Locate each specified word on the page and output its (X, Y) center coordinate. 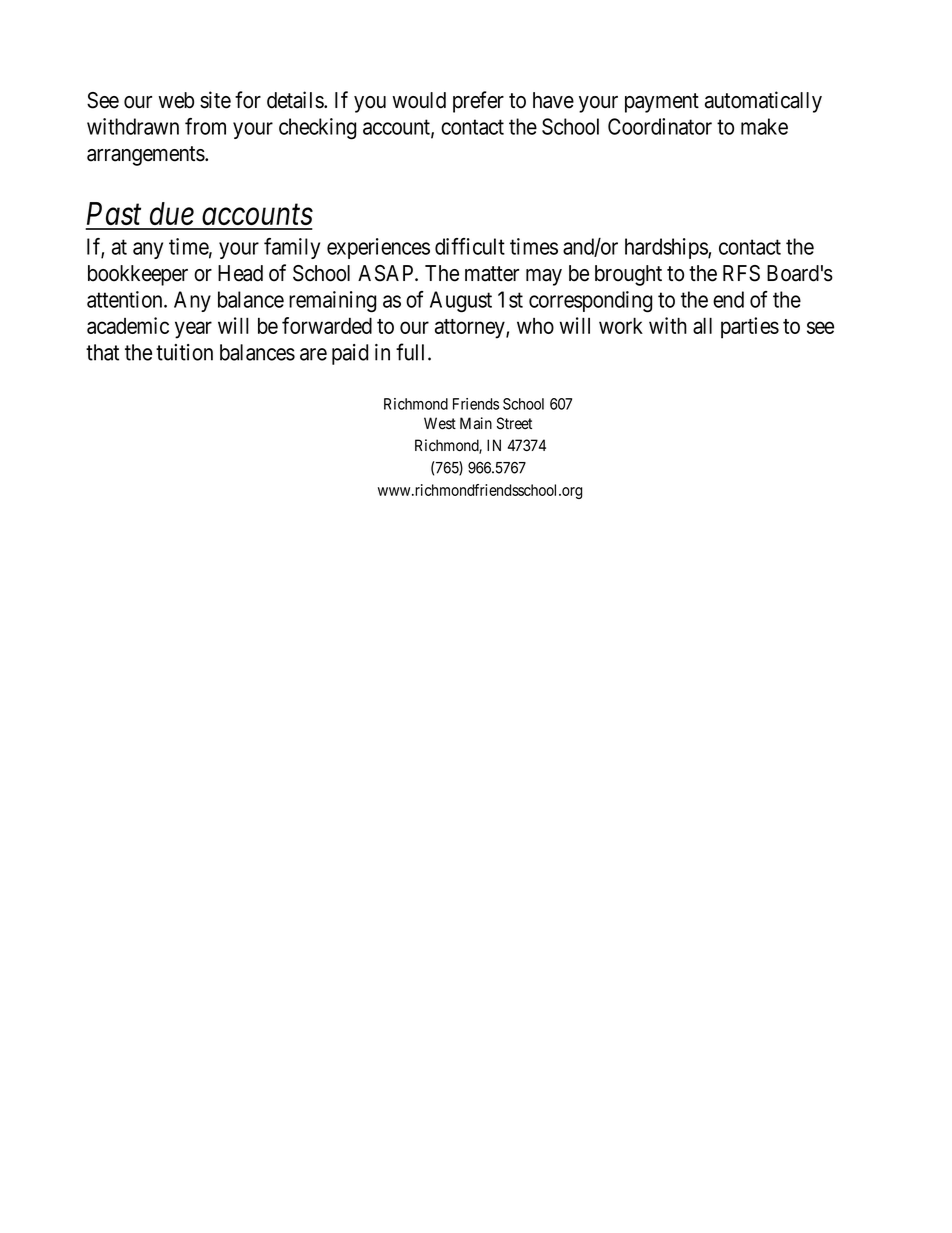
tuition (184, 352)
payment (662, 103)
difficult (470, 246)
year (193, 330)
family (292, 248)
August (461, 302)
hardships (667, 248)
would (419, 100)
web (176, 100)
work (621, 325)
